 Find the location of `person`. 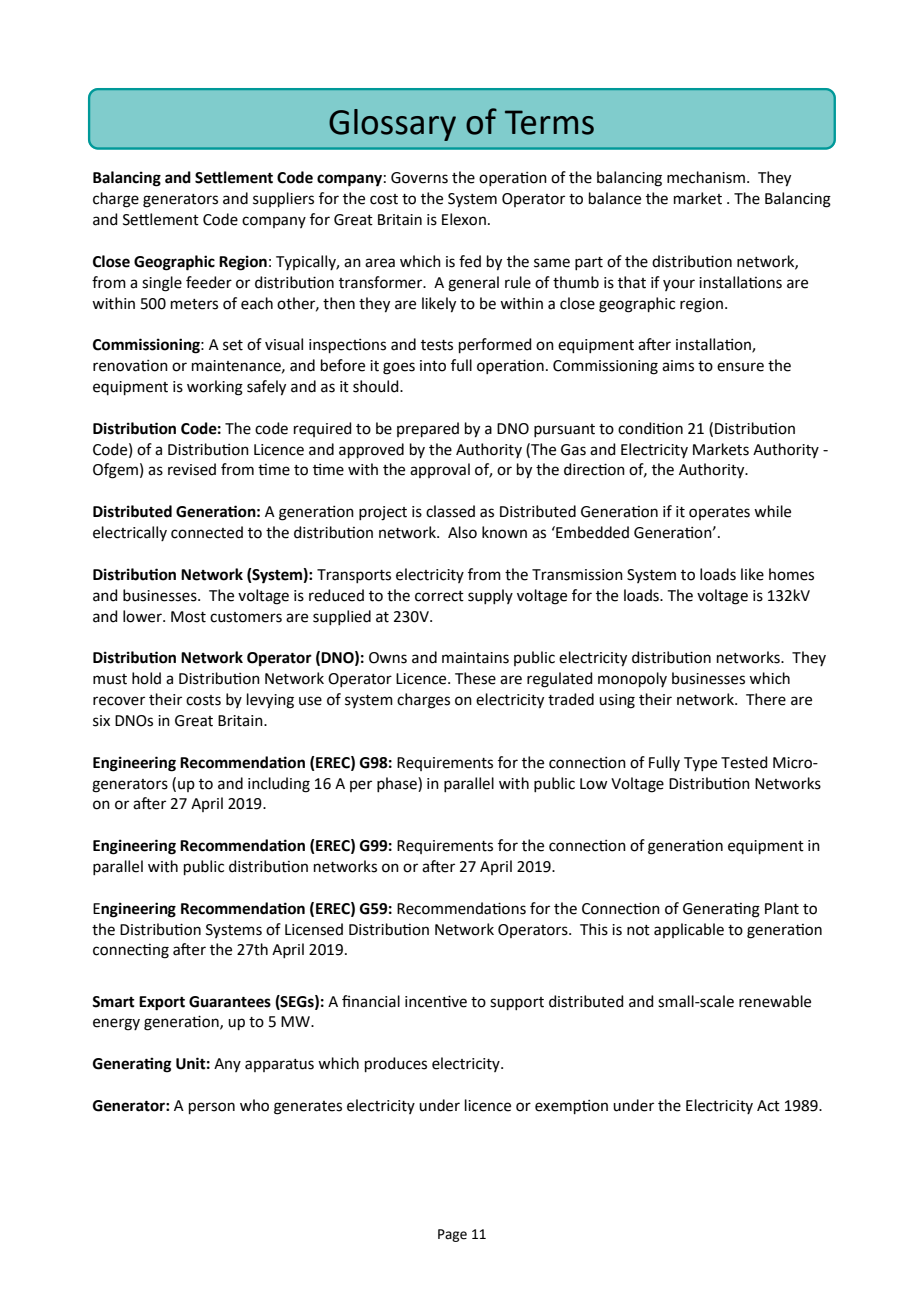

person is located at coordinates (212, 1108).
